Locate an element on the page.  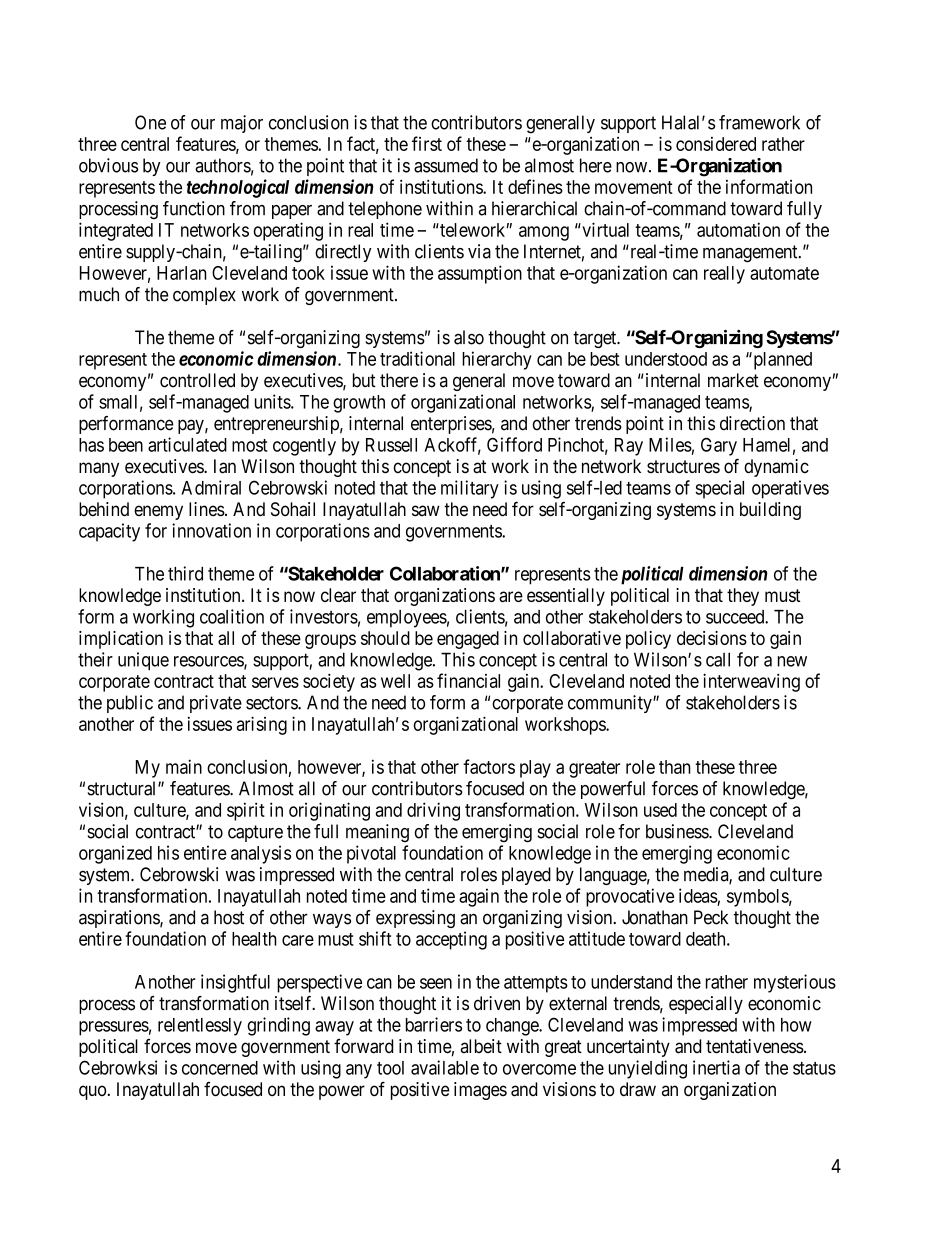
engaged is located at coordinates (468, 640).
